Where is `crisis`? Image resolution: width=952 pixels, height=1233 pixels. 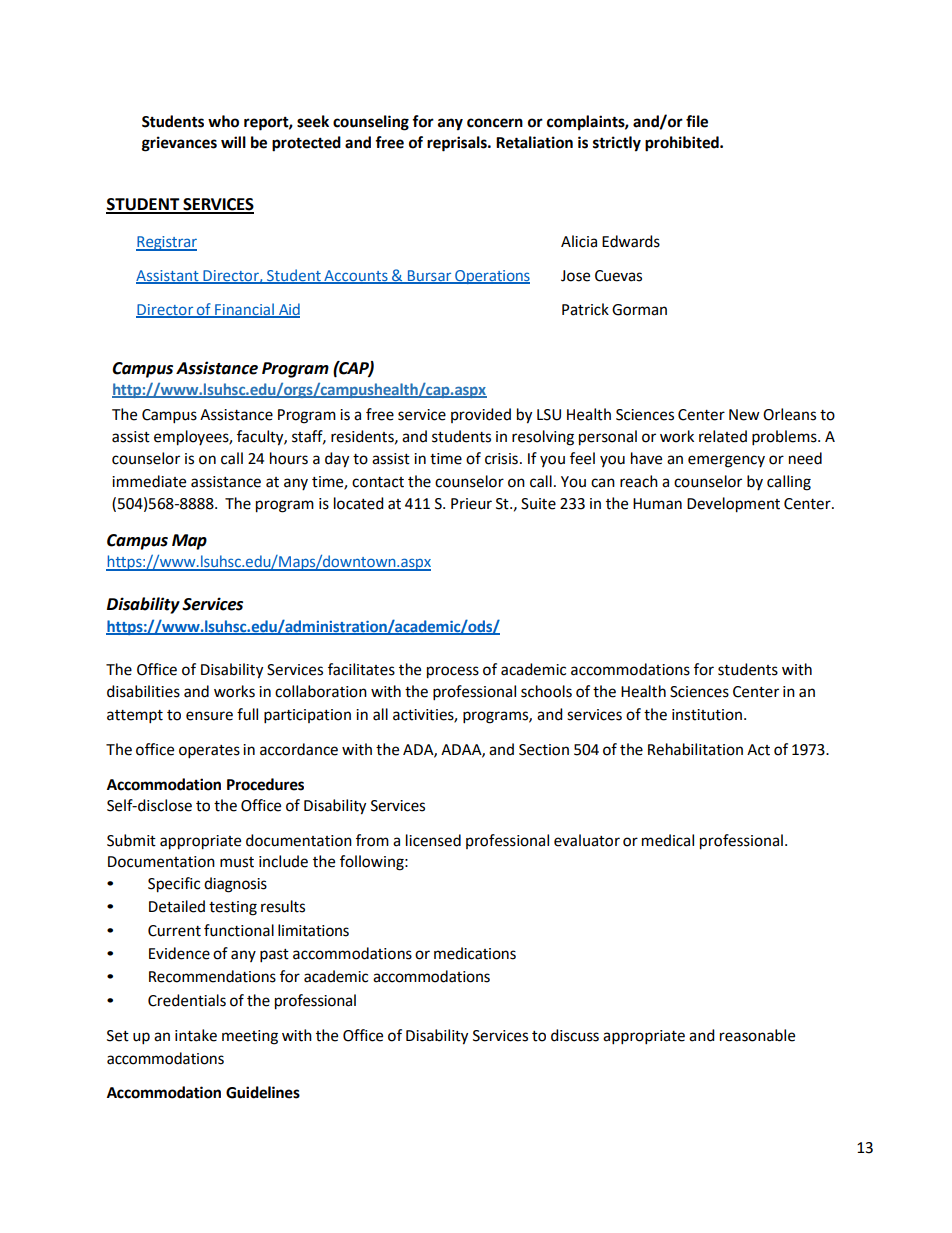 crisis is located at coordinates (501, 459).
